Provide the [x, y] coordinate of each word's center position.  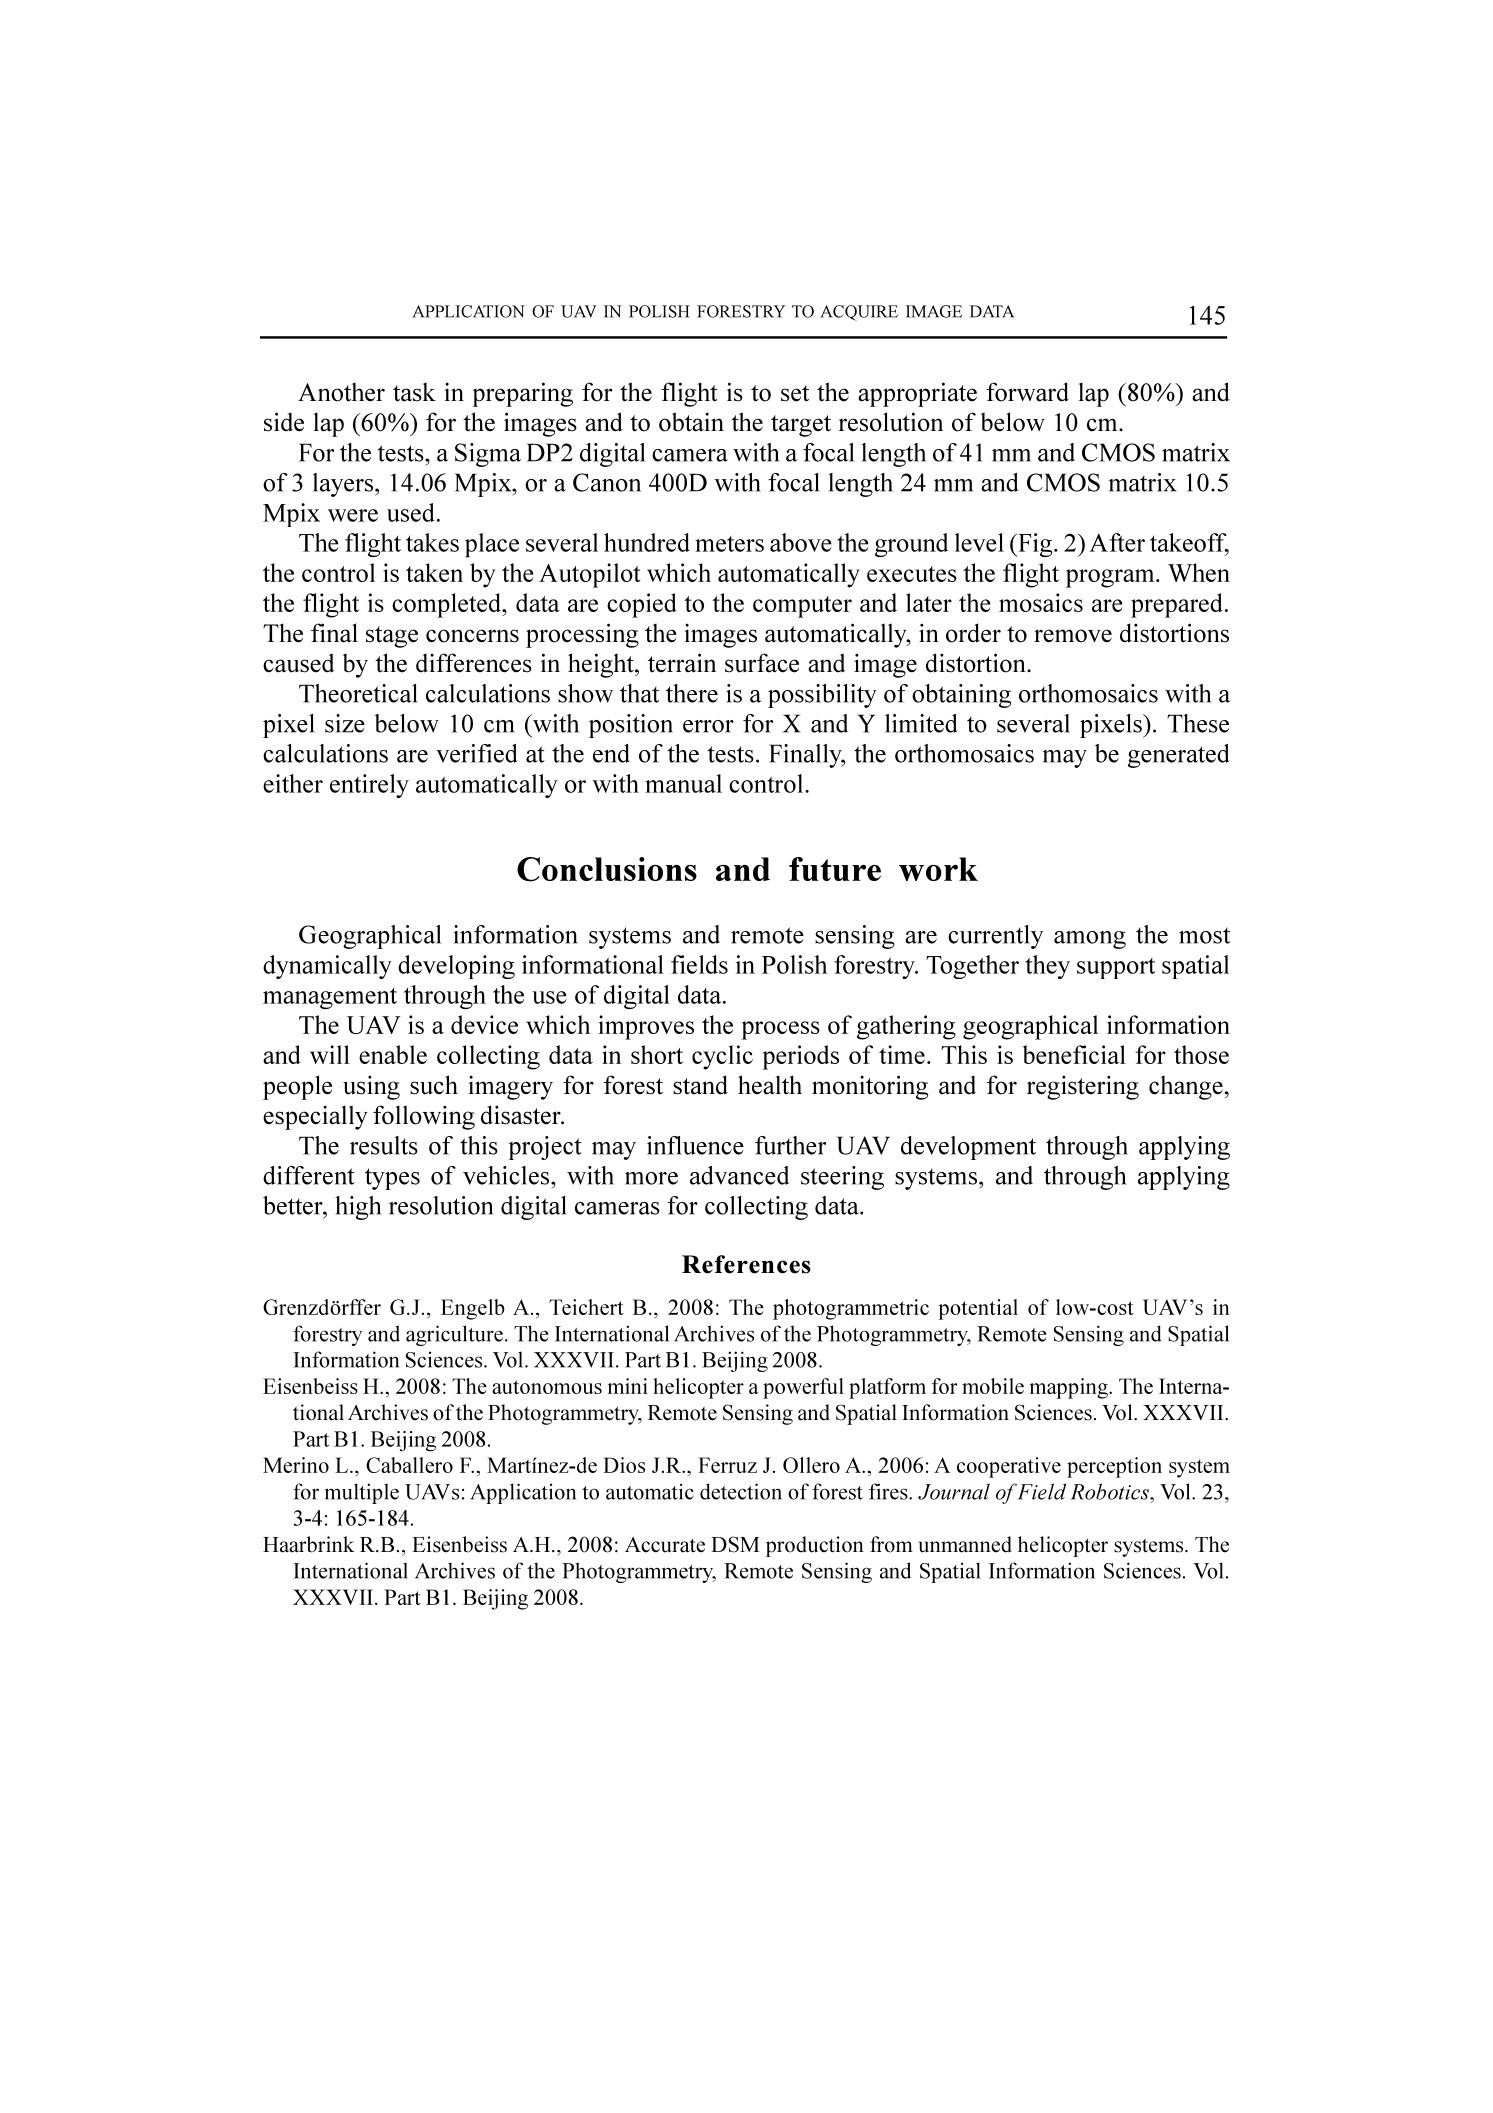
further [790, 1145]
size [345, 723]
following [424, 1117]
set [795, 393]
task [414, 392]
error [708, 726]
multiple [362, 1493]
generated [1178, 756]
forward [1027, 392]
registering [1083, 1087]
